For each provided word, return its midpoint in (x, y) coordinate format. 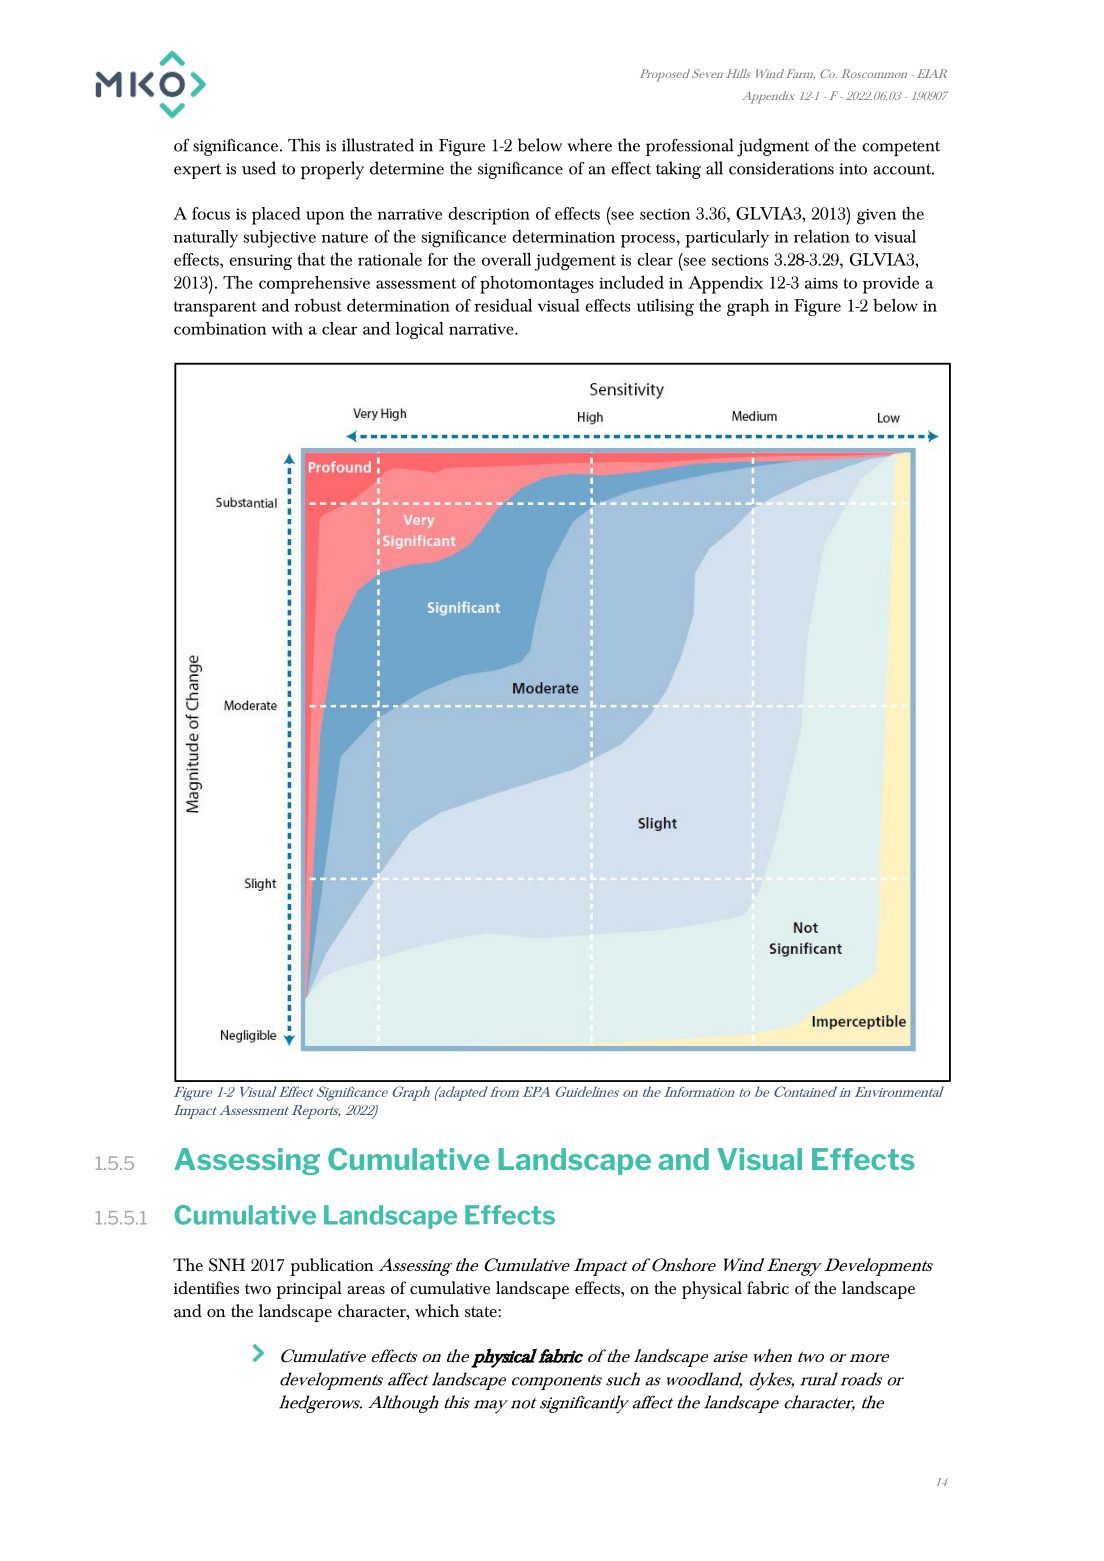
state (482, 1311)
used (259, 168)
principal (309, 1290)
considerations (781, 168)
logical (420, 330)
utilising (665, 307)
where (589, 145)
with (287, 328)
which (437, 1310)
